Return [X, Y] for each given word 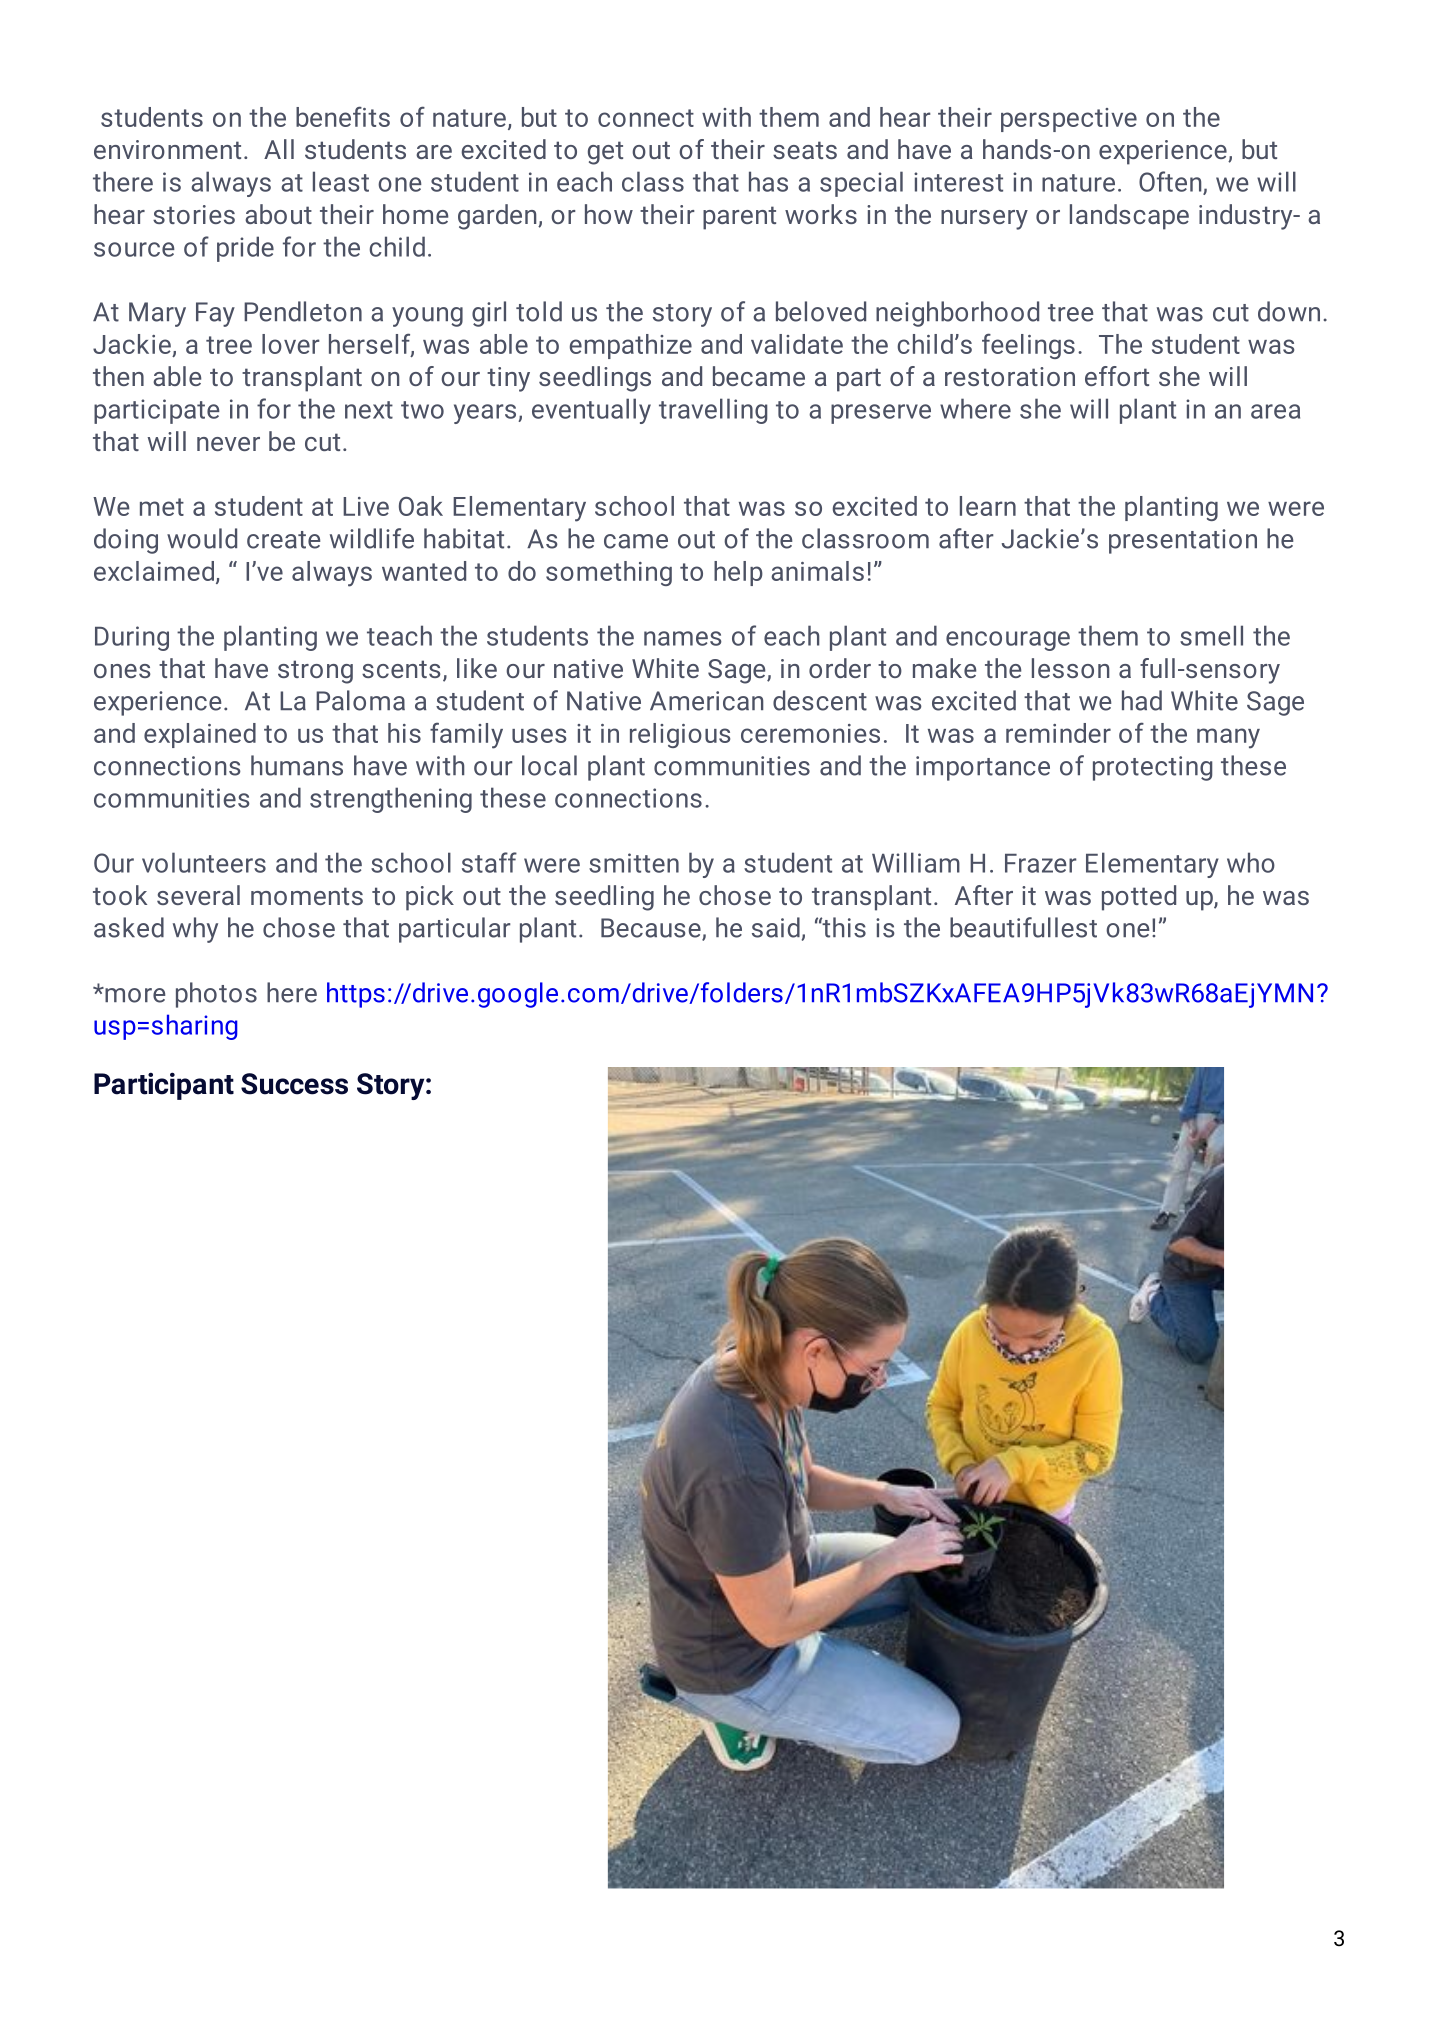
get [605, 153]
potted [1139, 898]
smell [1211, 635]
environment [167, 149]
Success [294, 1084]
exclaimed [154, 571]
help [738, 573]
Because [652, 929]
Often [1171, 182]
